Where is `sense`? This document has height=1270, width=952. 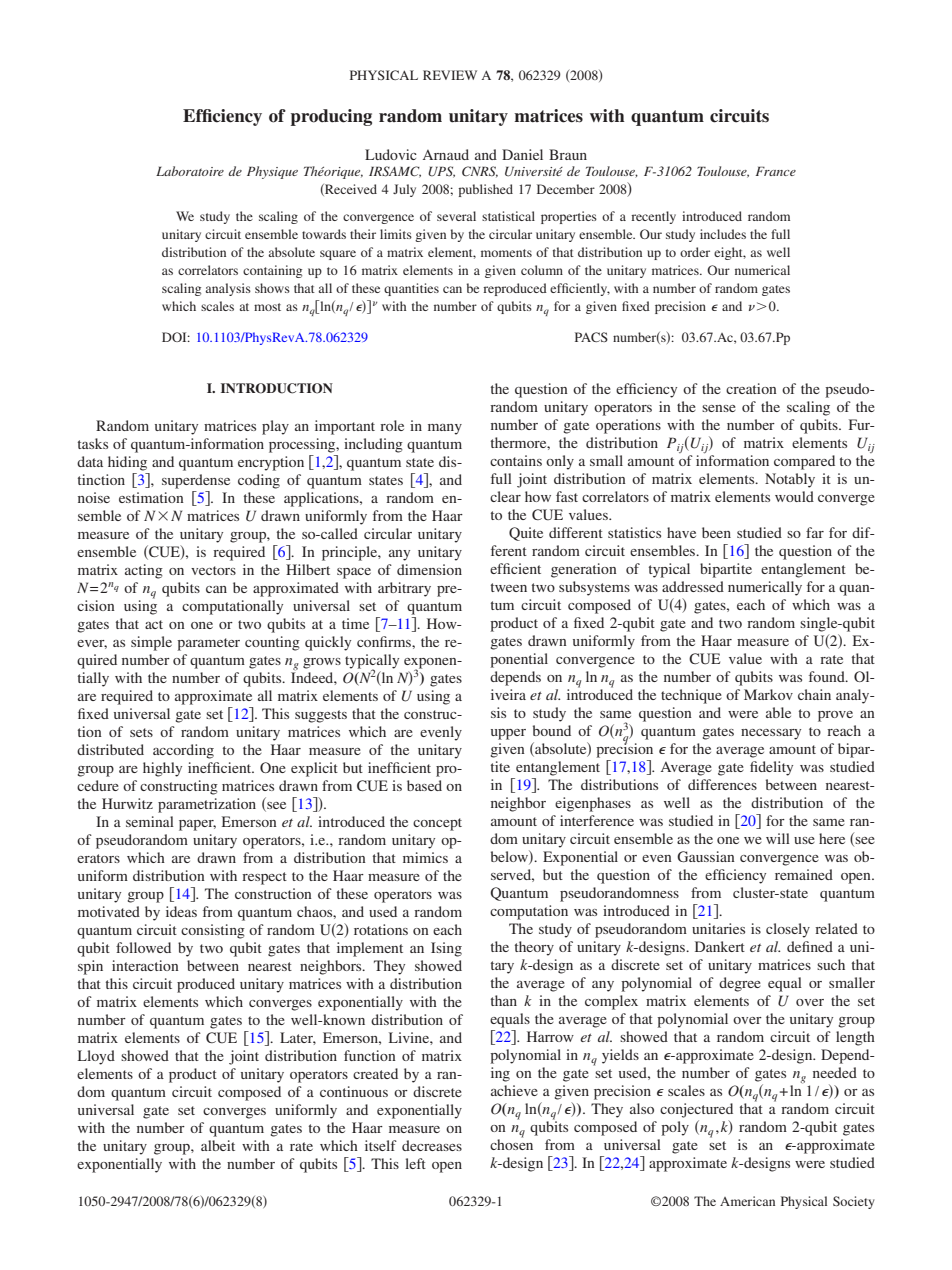 sense is located at coordinates (719, 408).
